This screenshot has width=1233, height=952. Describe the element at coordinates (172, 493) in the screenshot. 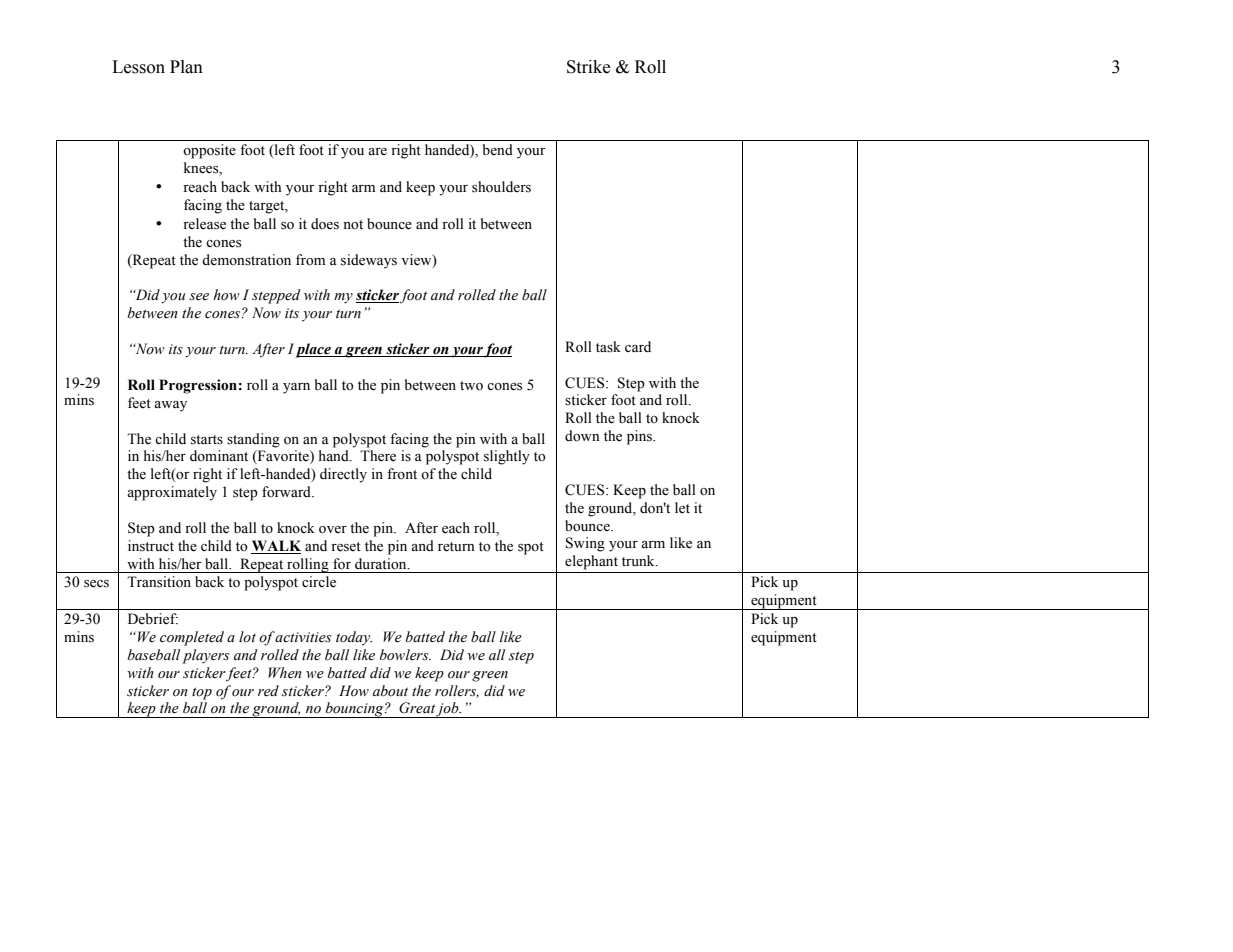

I see `approximately` at that location.
